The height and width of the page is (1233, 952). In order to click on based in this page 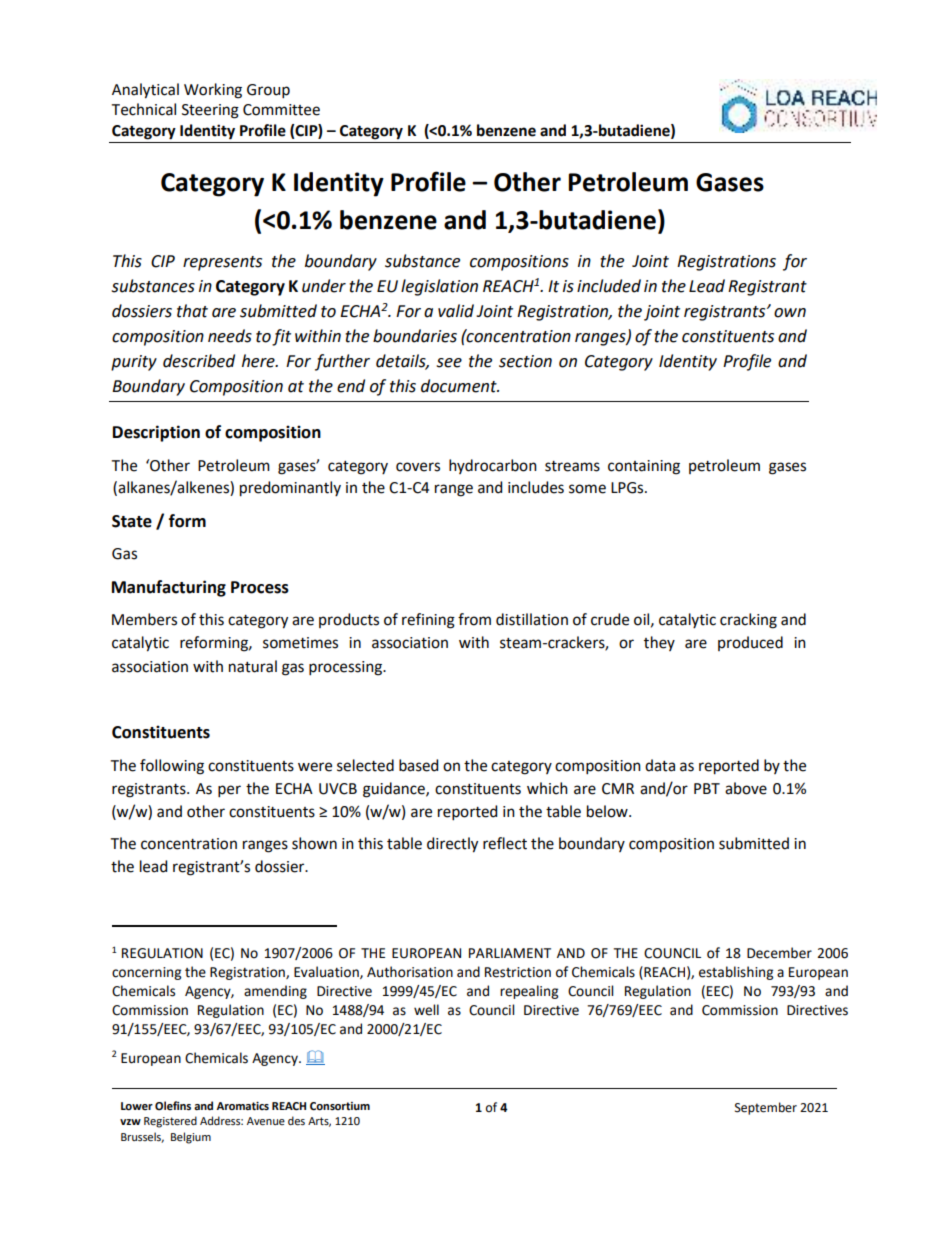, I will do `click(418, 765)`.
